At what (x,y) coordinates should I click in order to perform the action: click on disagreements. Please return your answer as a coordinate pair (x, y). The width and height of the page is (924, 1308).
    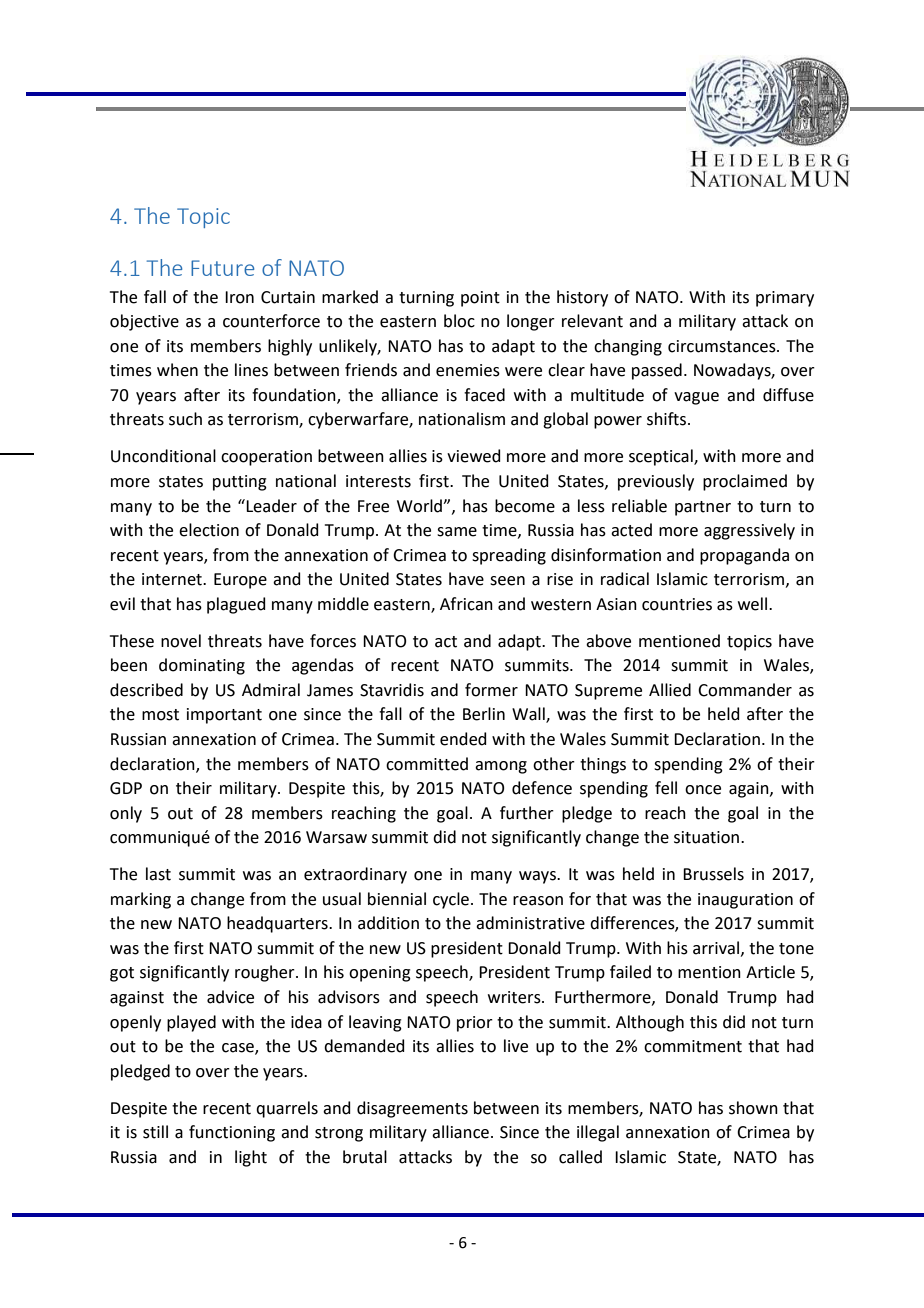
    Looking at the image, I should click on (412, 1109).
